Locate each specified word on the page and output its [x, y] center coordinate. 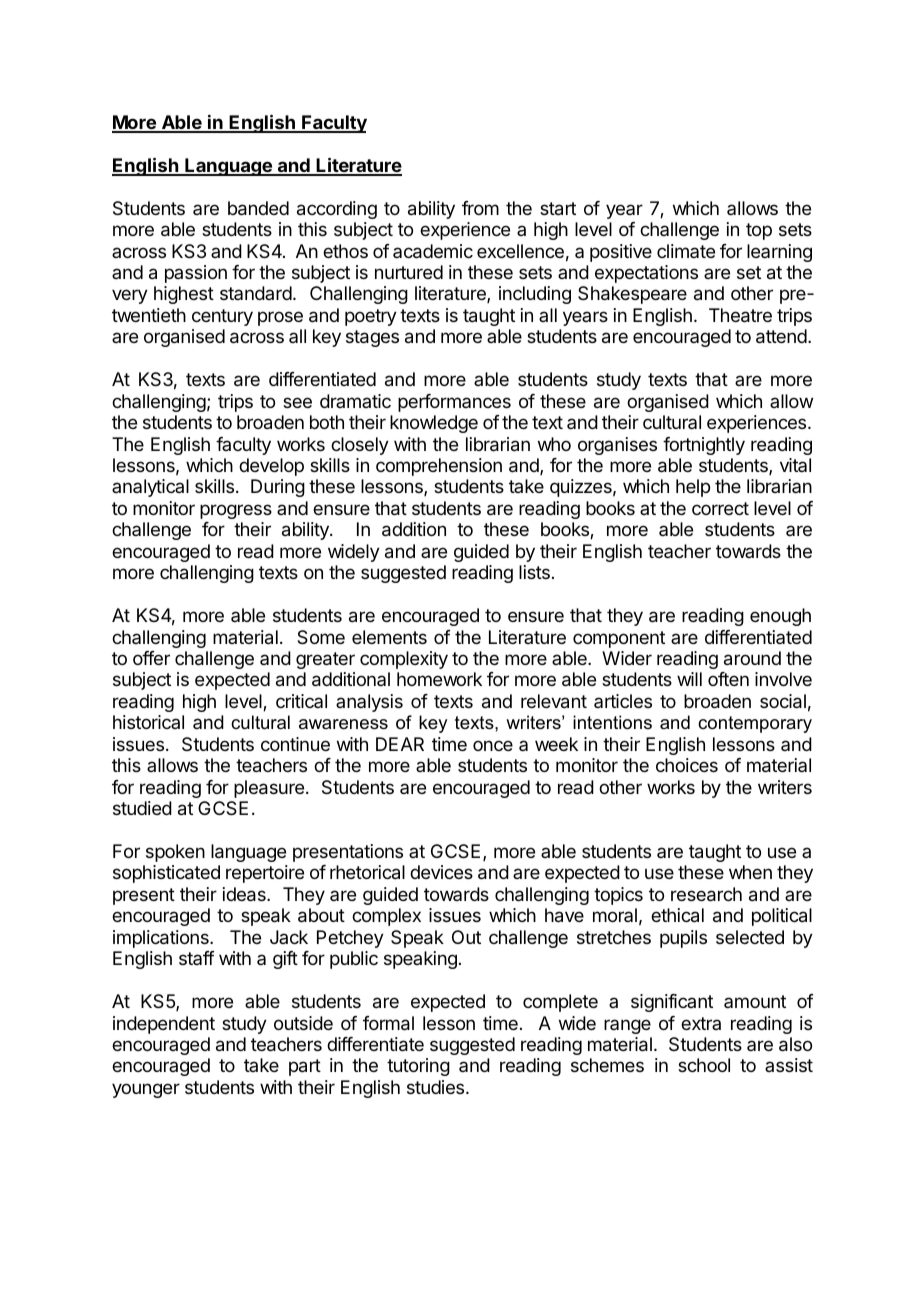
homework [439, 679]
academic [433, 251]
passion [196, 274]
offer [151, 658]
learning [779, 253]
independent [164, 1025]
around [752, 658]
